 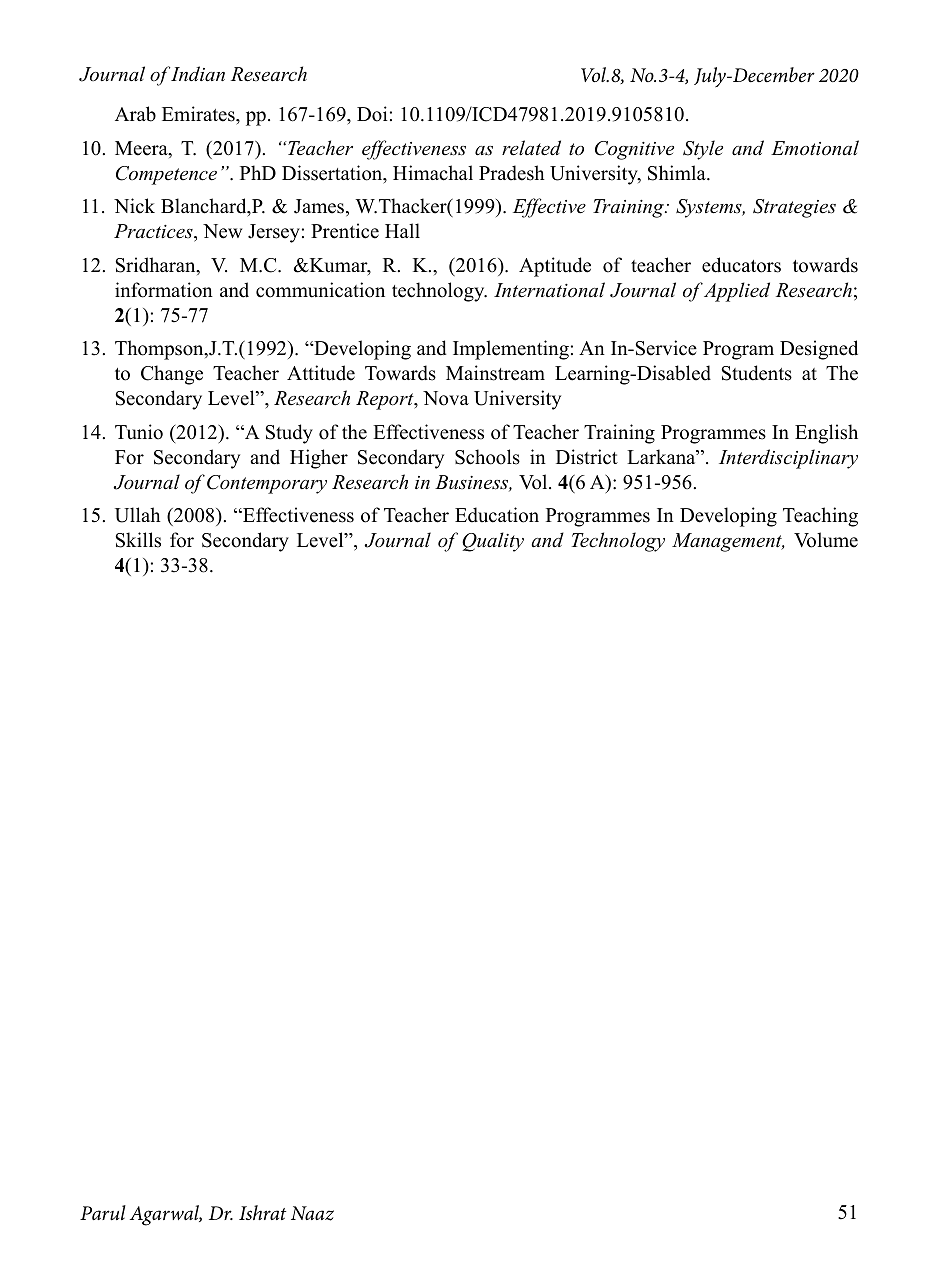 What do you see at coordinates (788, 459) in the page?
I see `Interdisciplinary` at bounding box center [788, 459].
